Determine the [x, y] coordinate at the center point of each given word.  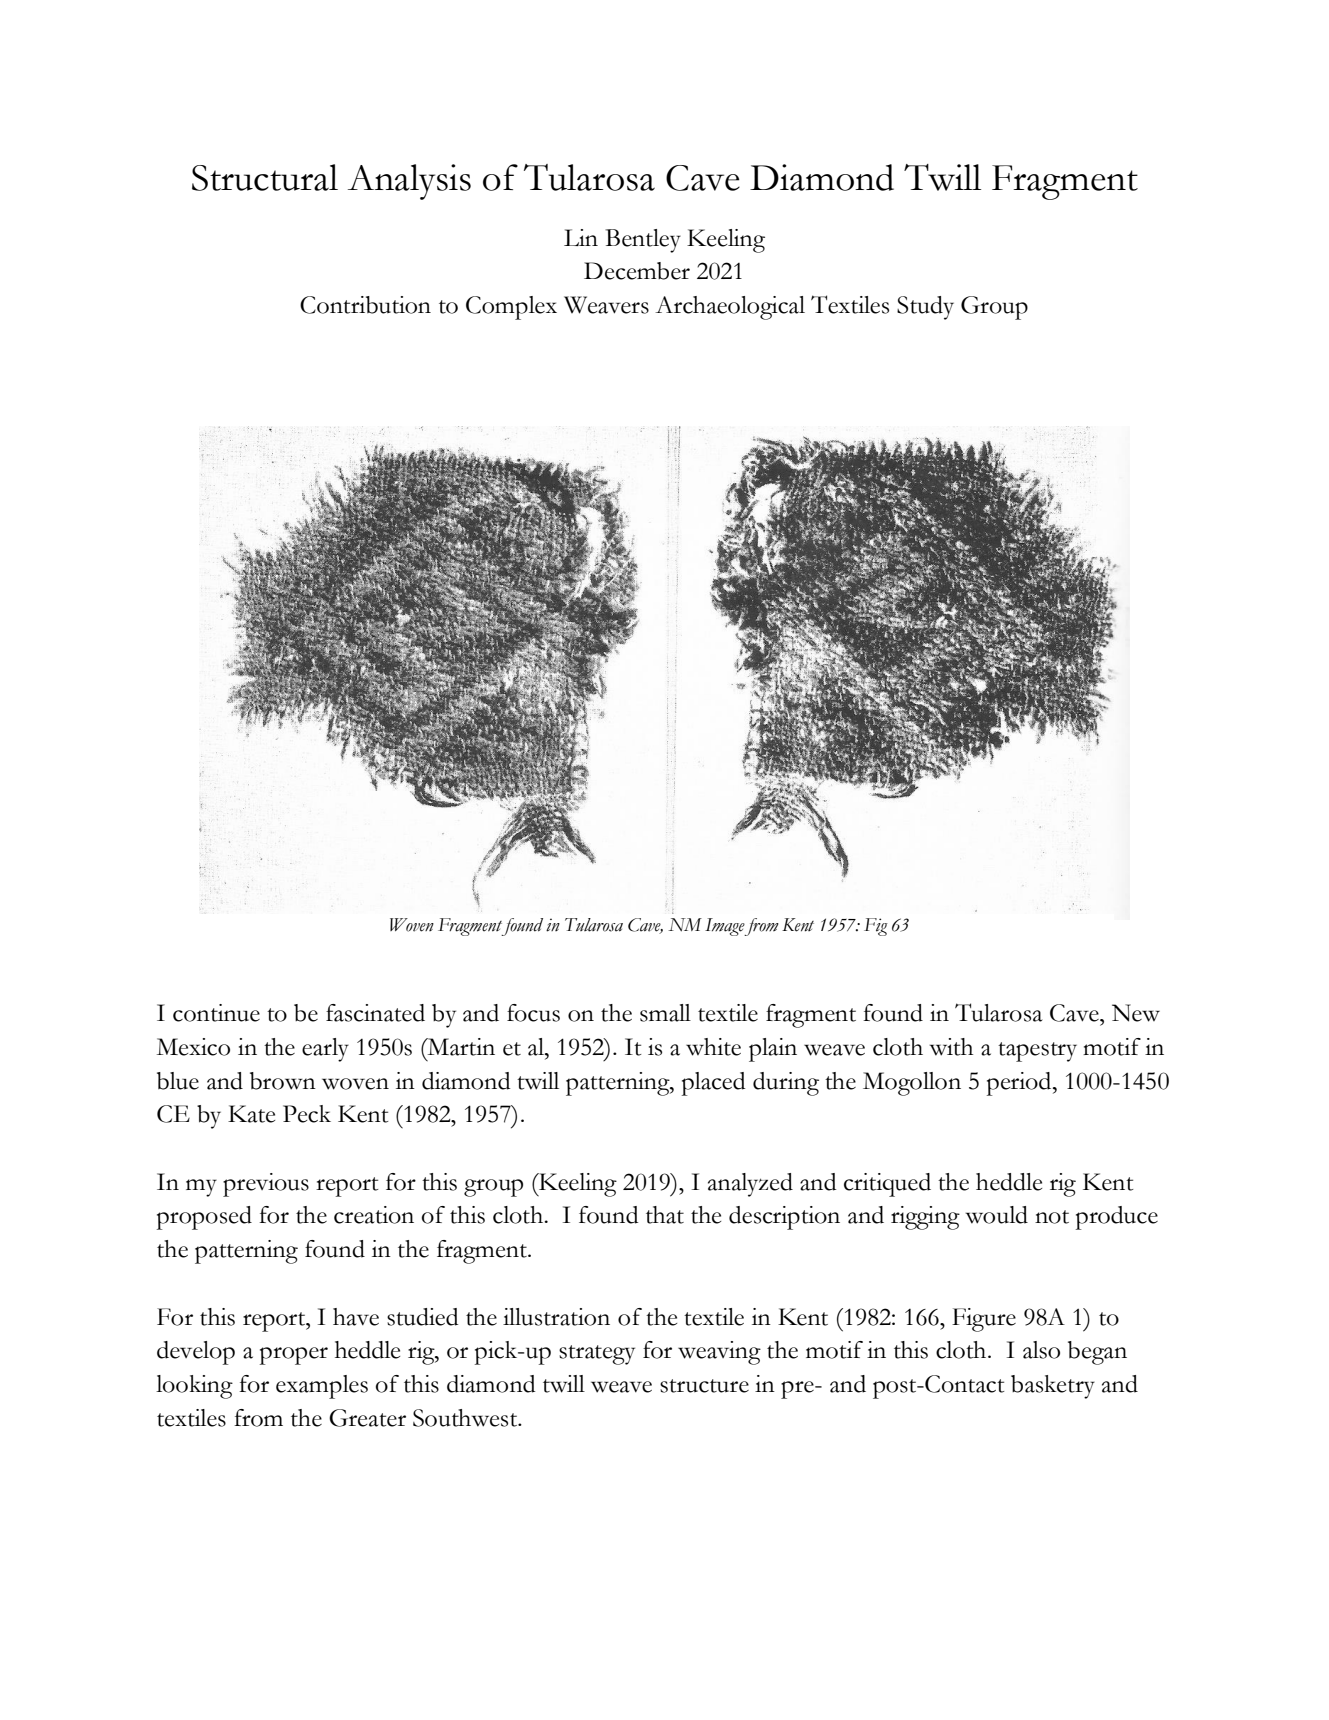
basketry [1053, 1387]
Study [925, 308]
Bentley [643, 241]
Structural [265, 177]
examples [322, 1387]
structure [704, 1386]
